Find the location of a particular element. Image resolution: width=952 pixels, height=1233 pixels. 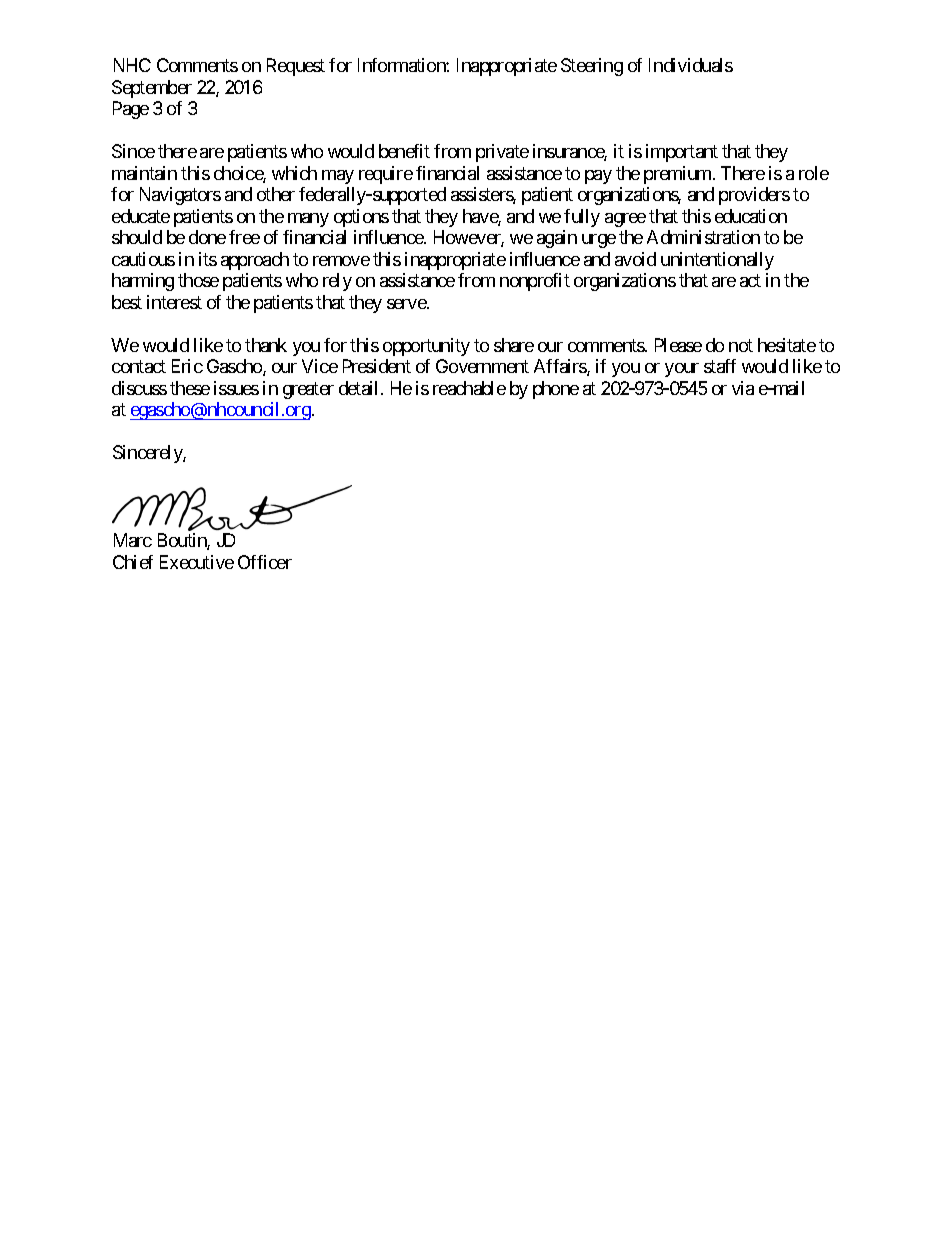

these is located at coordinates (190, 388).
